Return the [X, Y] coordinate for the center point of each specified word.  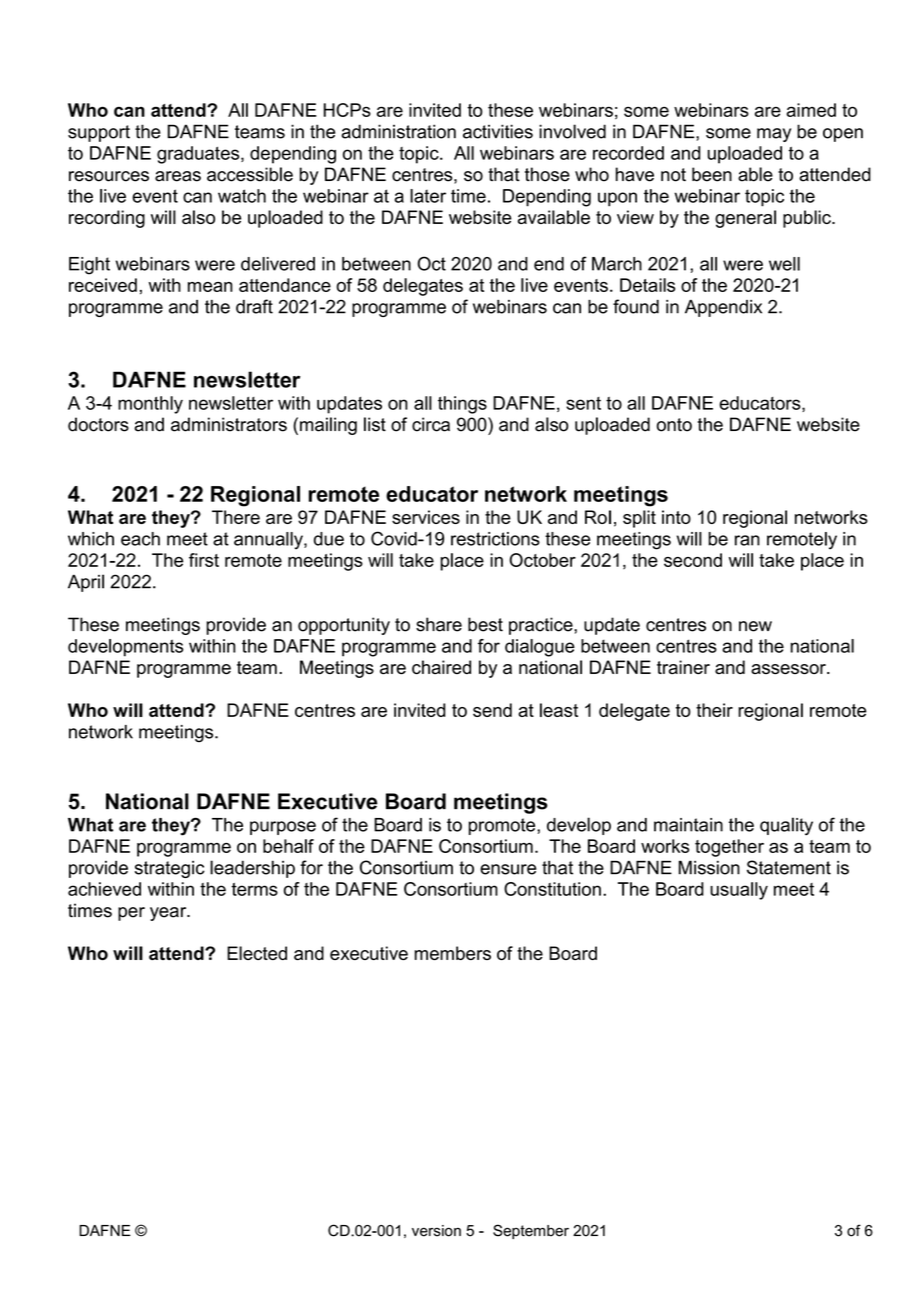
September [531, 1231]
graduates [199, 155]
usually [739, 891]
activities [498, 131]
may [774, 135]
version [436, 1231]
